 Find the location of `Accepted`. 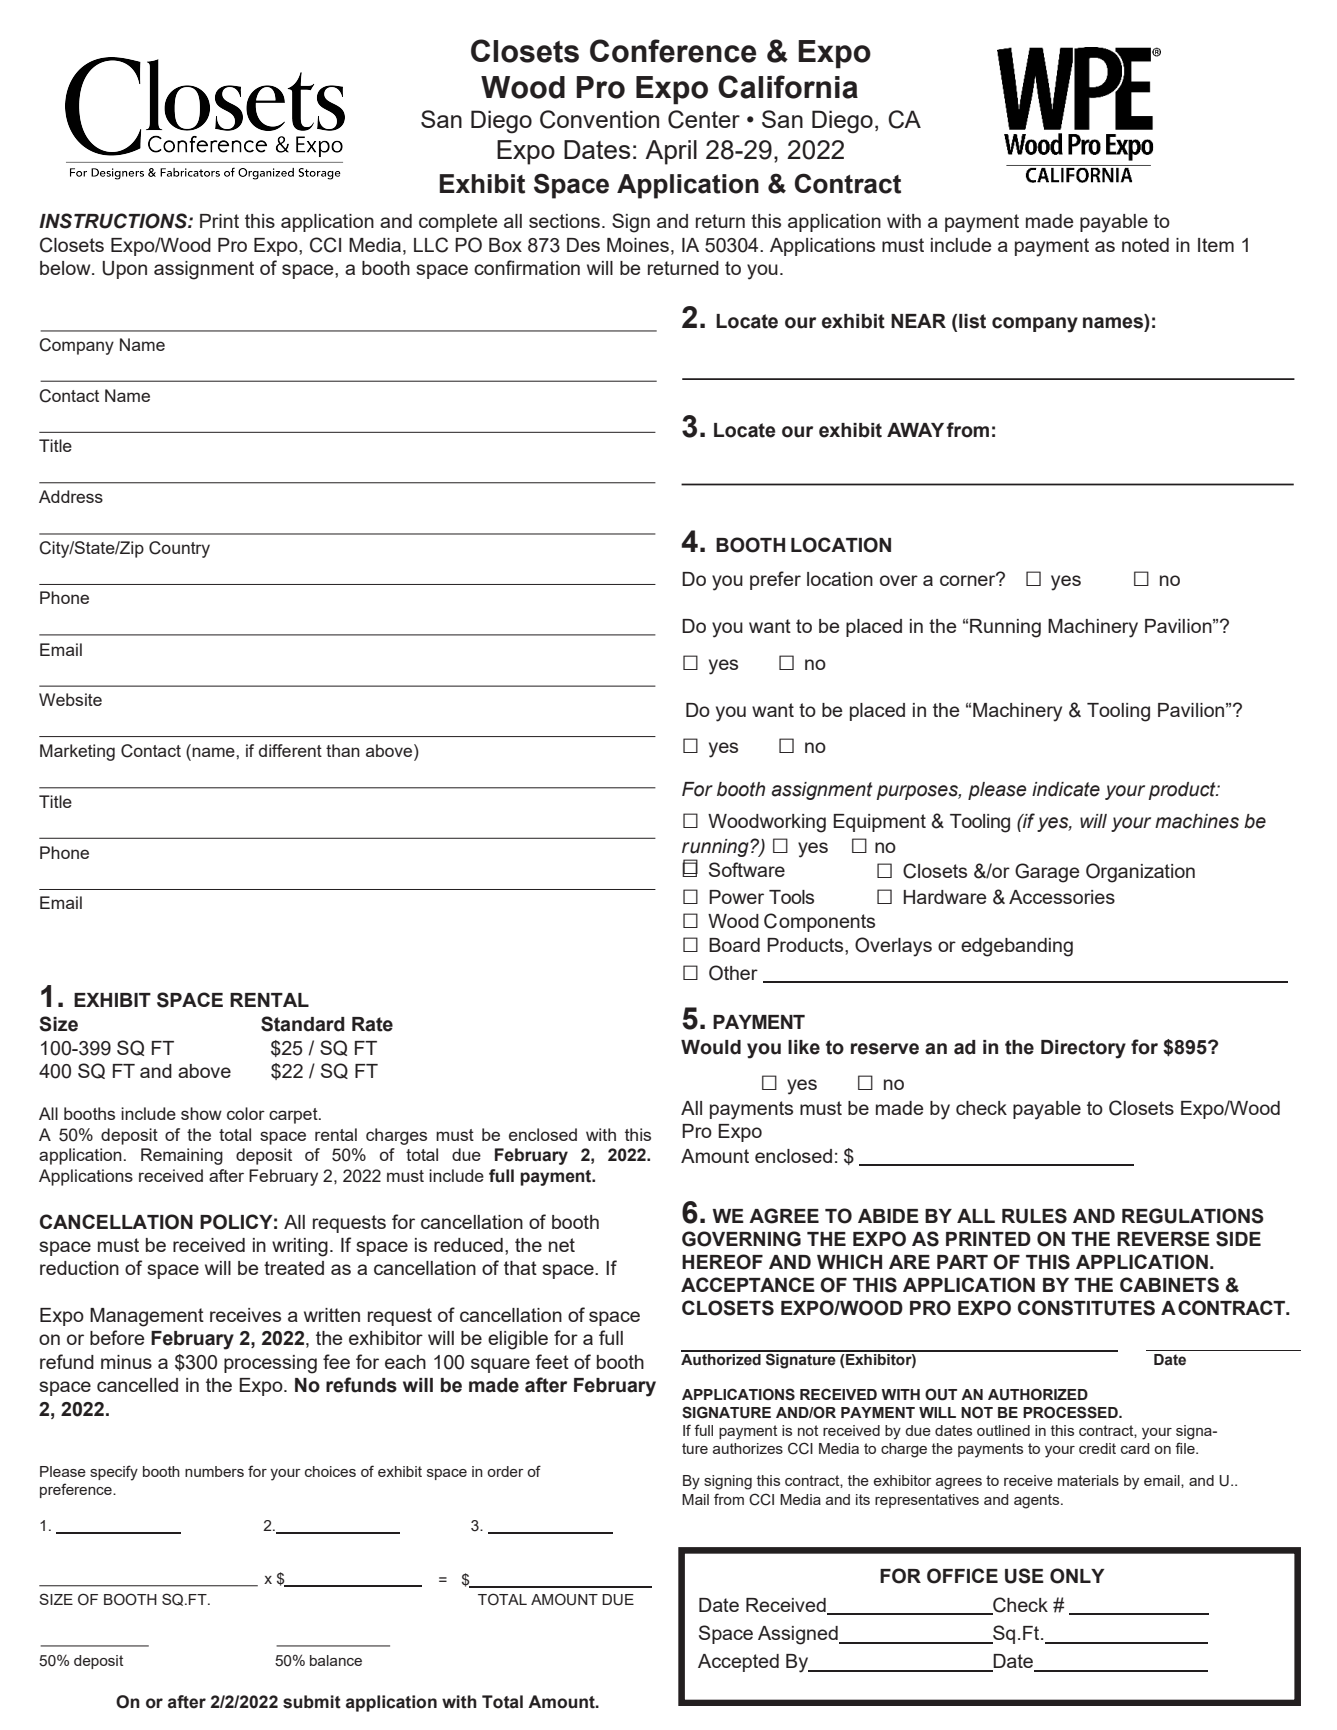

Accepted is located at coordinates (738, 1663).
